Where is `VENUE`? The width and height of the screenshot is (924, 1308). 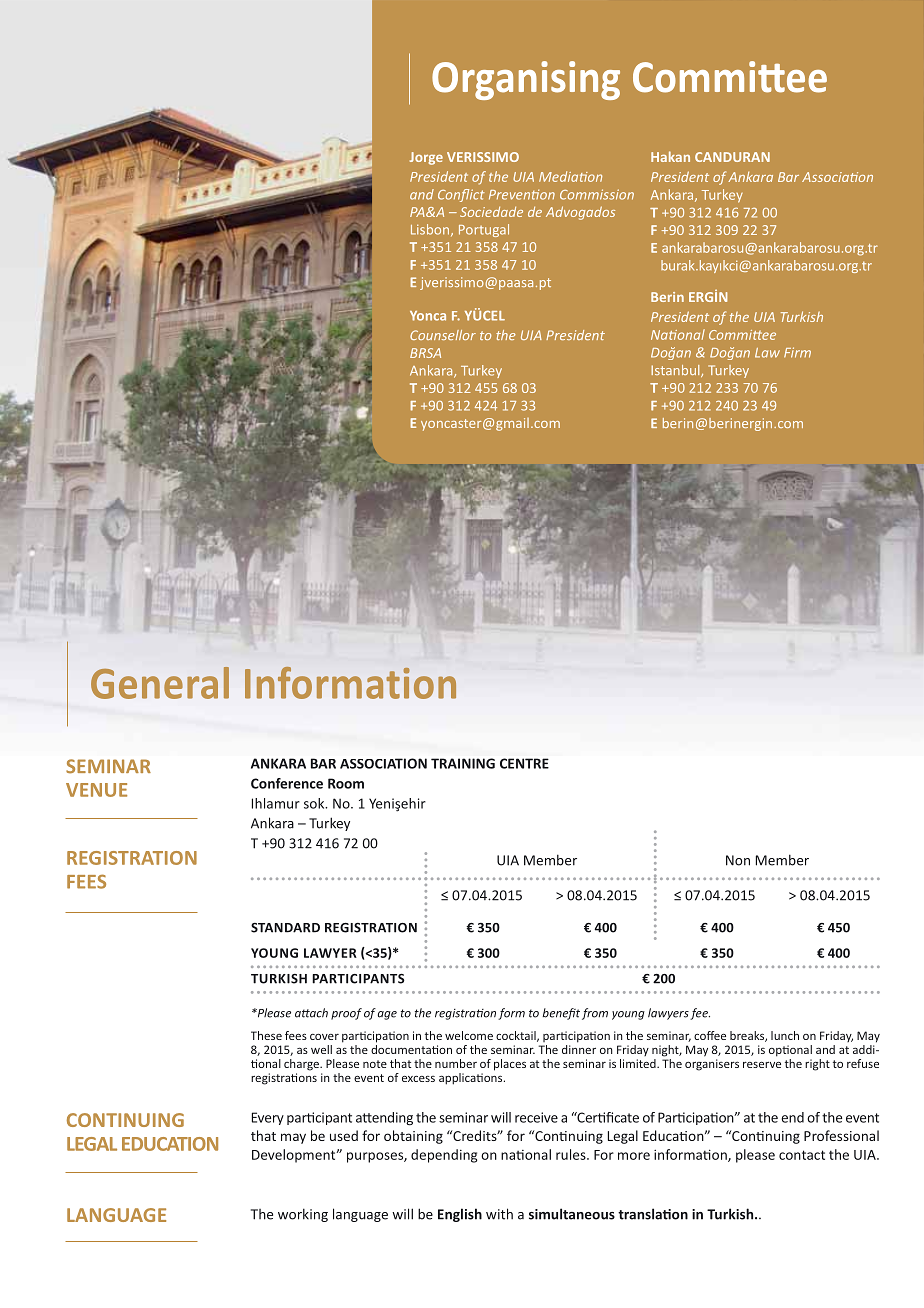
VENUE is located at coordinates (96, 790).
